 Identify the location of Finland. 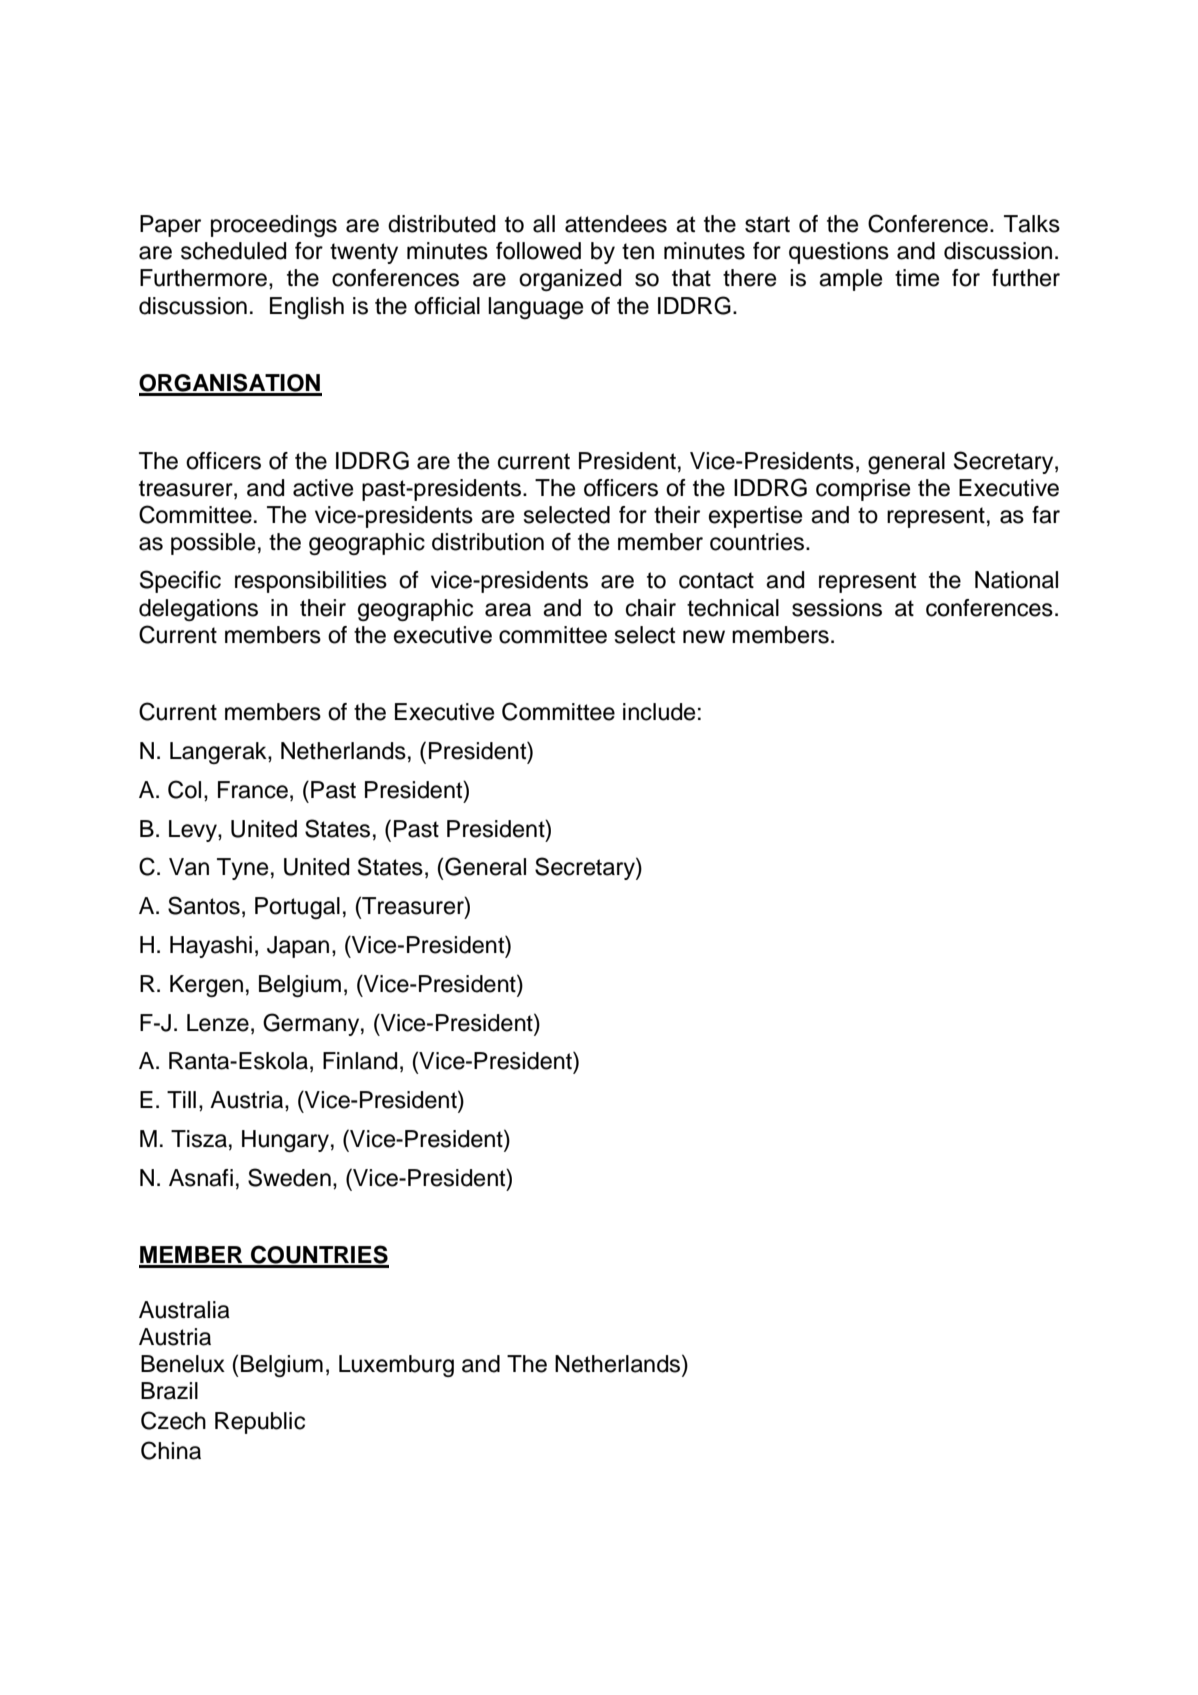
(360, 1061).
